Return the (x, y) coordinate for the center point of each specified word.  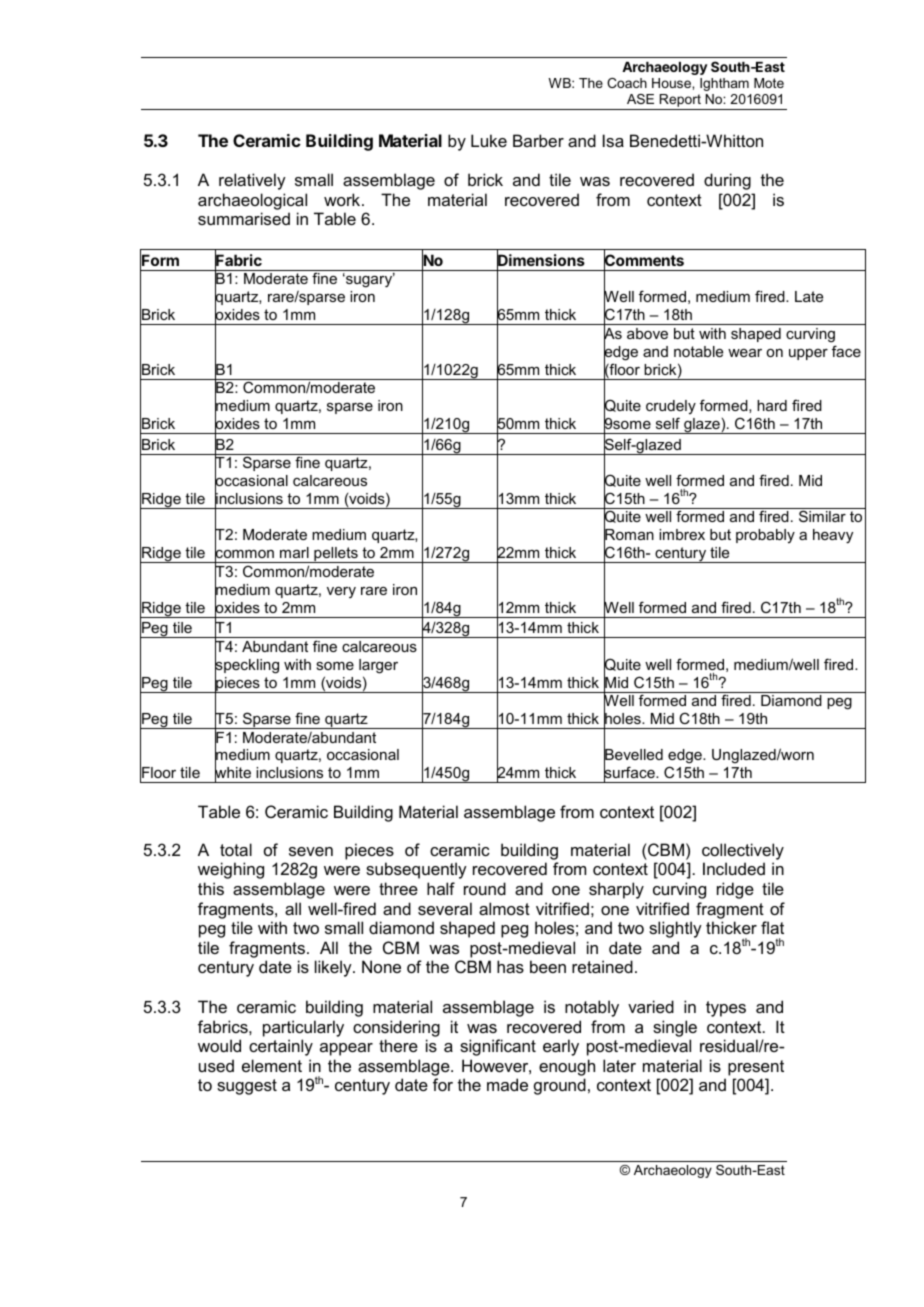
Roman (629, 535)
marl (294, 552)
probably (765, 536)
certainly (281, 1047)
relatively (252, 181)
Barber (538, 140)
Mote (769, 83)
